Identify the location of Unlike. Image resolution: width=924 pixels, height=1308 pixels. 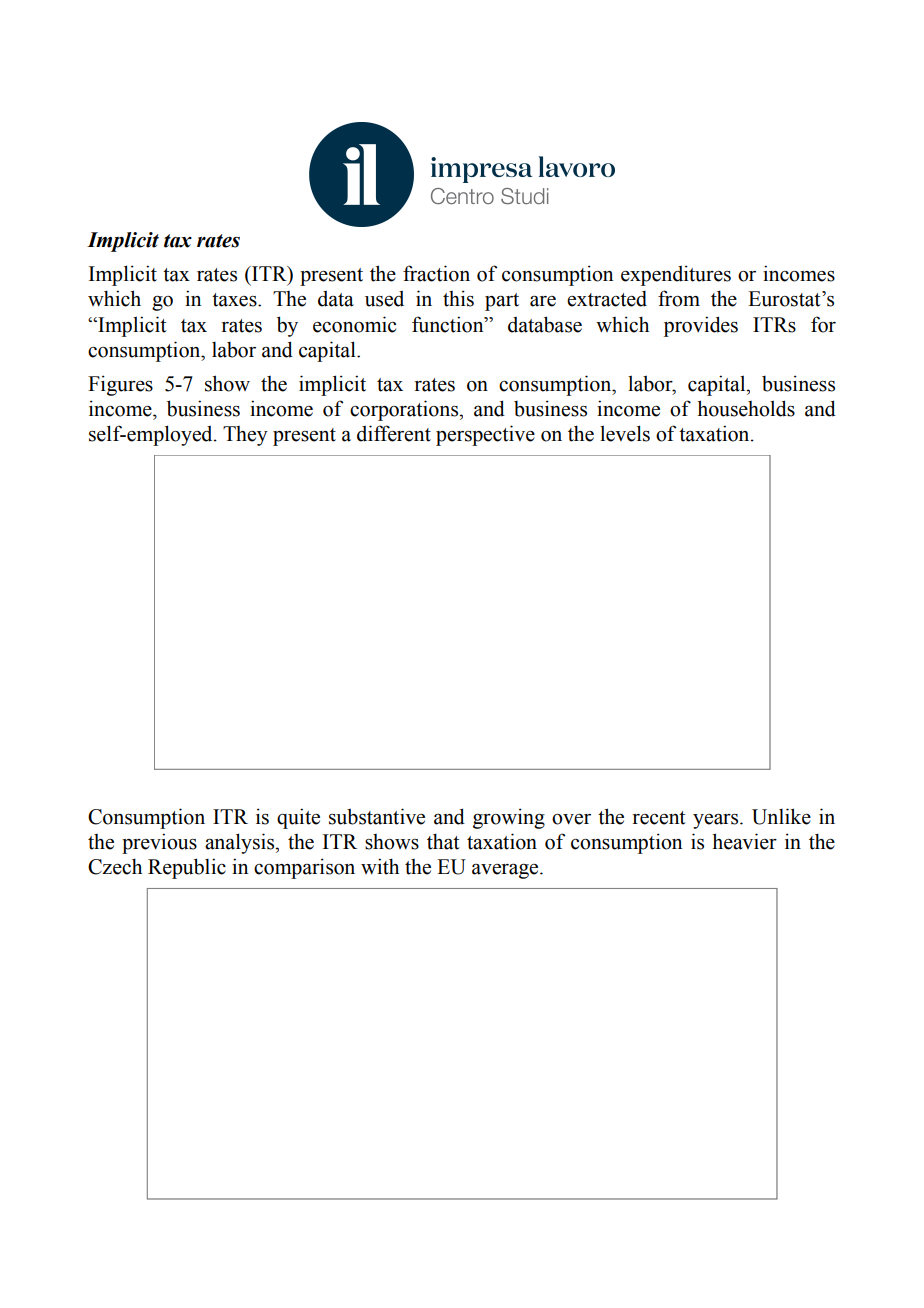
(781, 816).
